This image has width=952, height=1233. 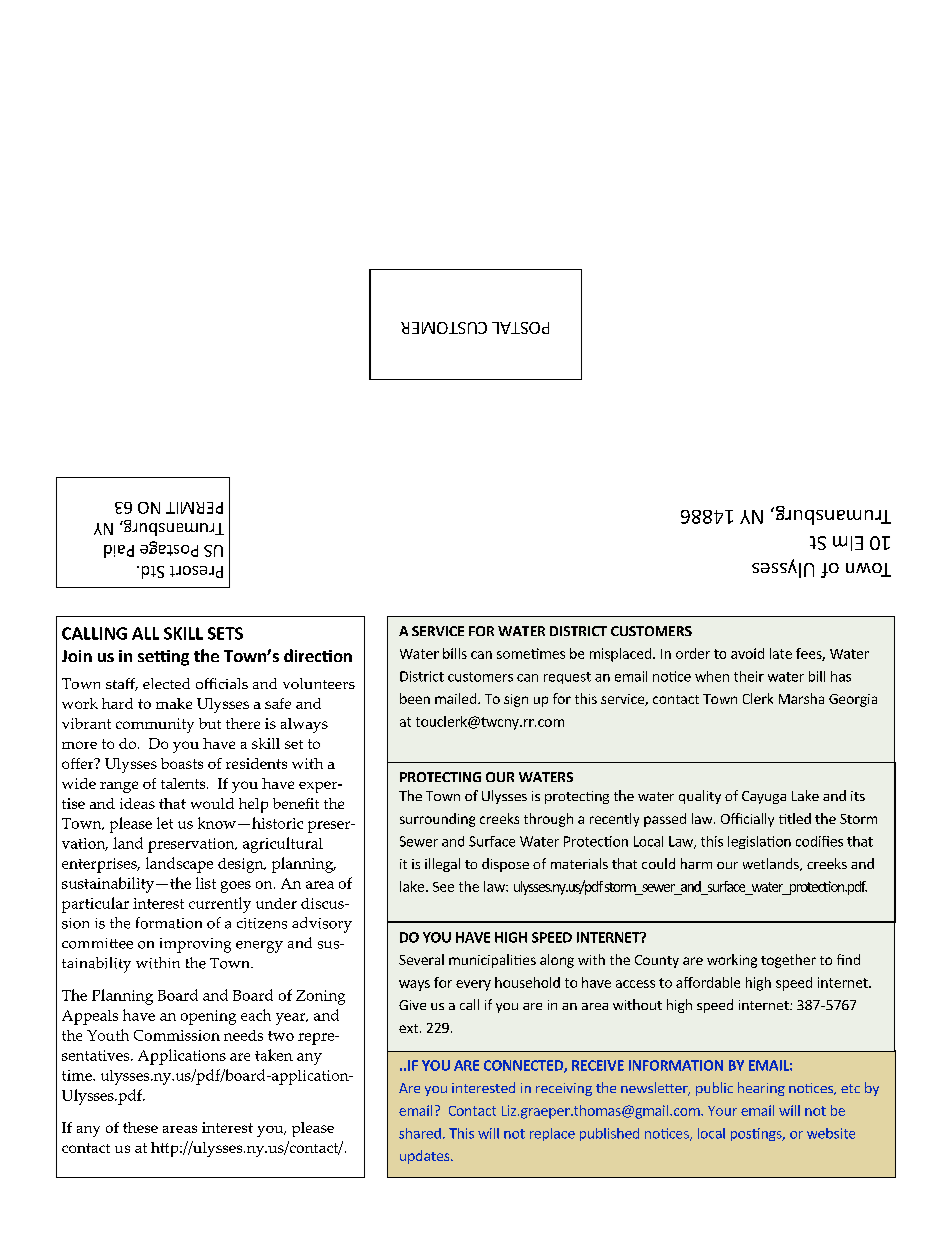 What do you see at coordinates (195, 945) in the image?
I see `improving` at bounding box center [195, 945].
